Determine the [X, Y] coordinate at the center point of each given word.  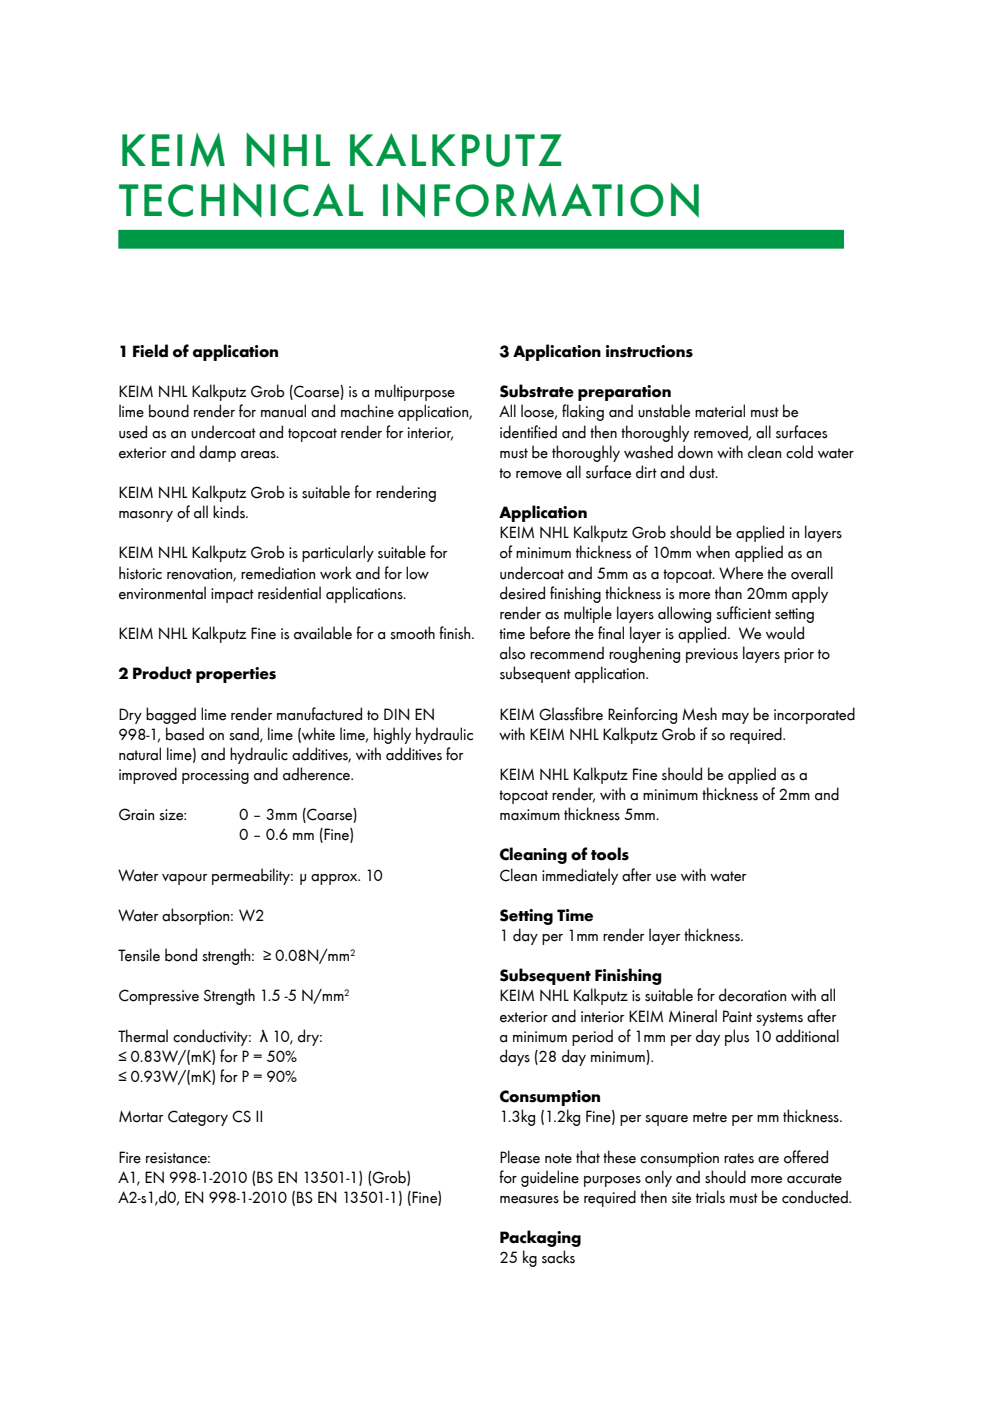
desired [522, 593]
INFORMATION [541, 200]
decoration [752, 995]
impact [232, 595]
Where [741, 573]
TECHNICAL [241, 200]
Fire [130, 1157]
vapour [185, 879]
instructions [649, 351]
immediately [580, 876]
